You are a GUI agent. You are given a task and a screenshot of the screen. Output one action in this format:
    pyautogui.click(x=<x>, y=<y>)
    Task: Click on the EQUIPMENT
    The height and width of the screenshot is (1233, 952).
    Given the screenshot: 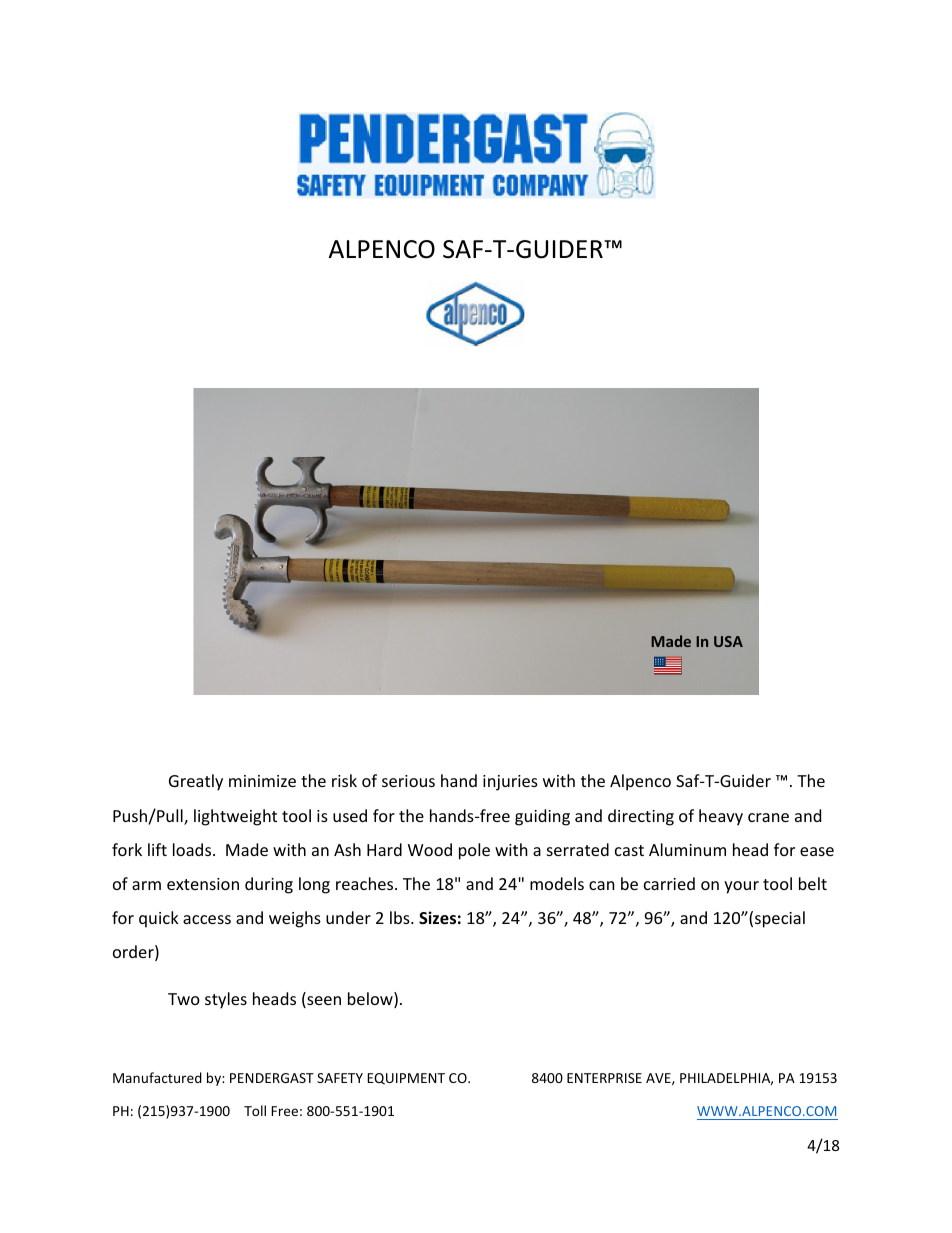 What is the action you would take?
    pyautogui.click(x=406, y=1079)
